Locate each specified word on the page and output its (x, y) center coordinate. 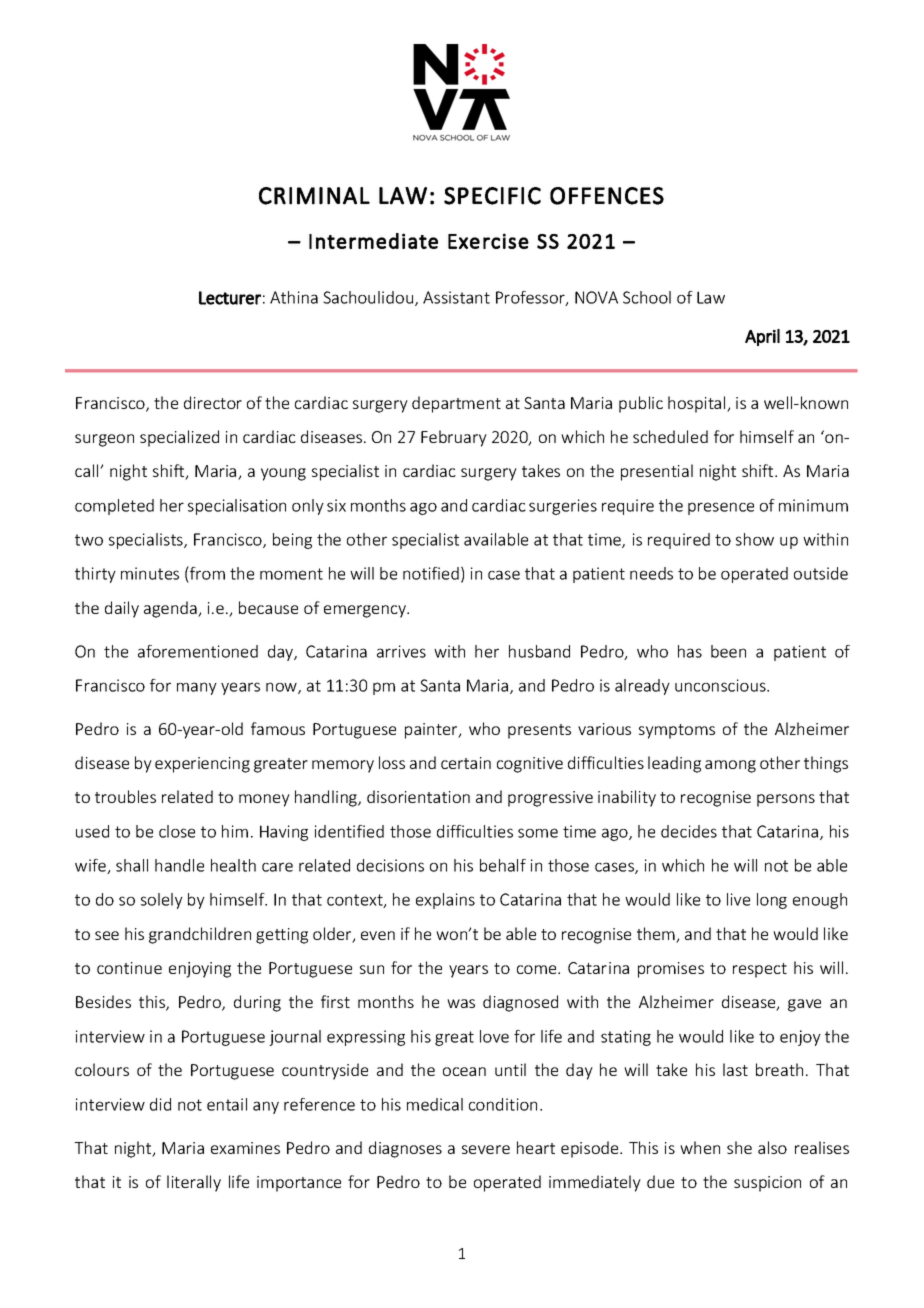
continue (129, 968)
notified (431, 573)
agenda (171, 609)
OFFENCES (607, 196)
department (456, 404)
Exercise (488, 241)
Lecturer (230, 298)
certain (466, 763)
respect (760, 970)
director (213, 402)
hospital (698, 404)
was (461, 1003)
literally (194, 1183)
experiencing (202, 765)
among (730, 766)
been (728, 651)
